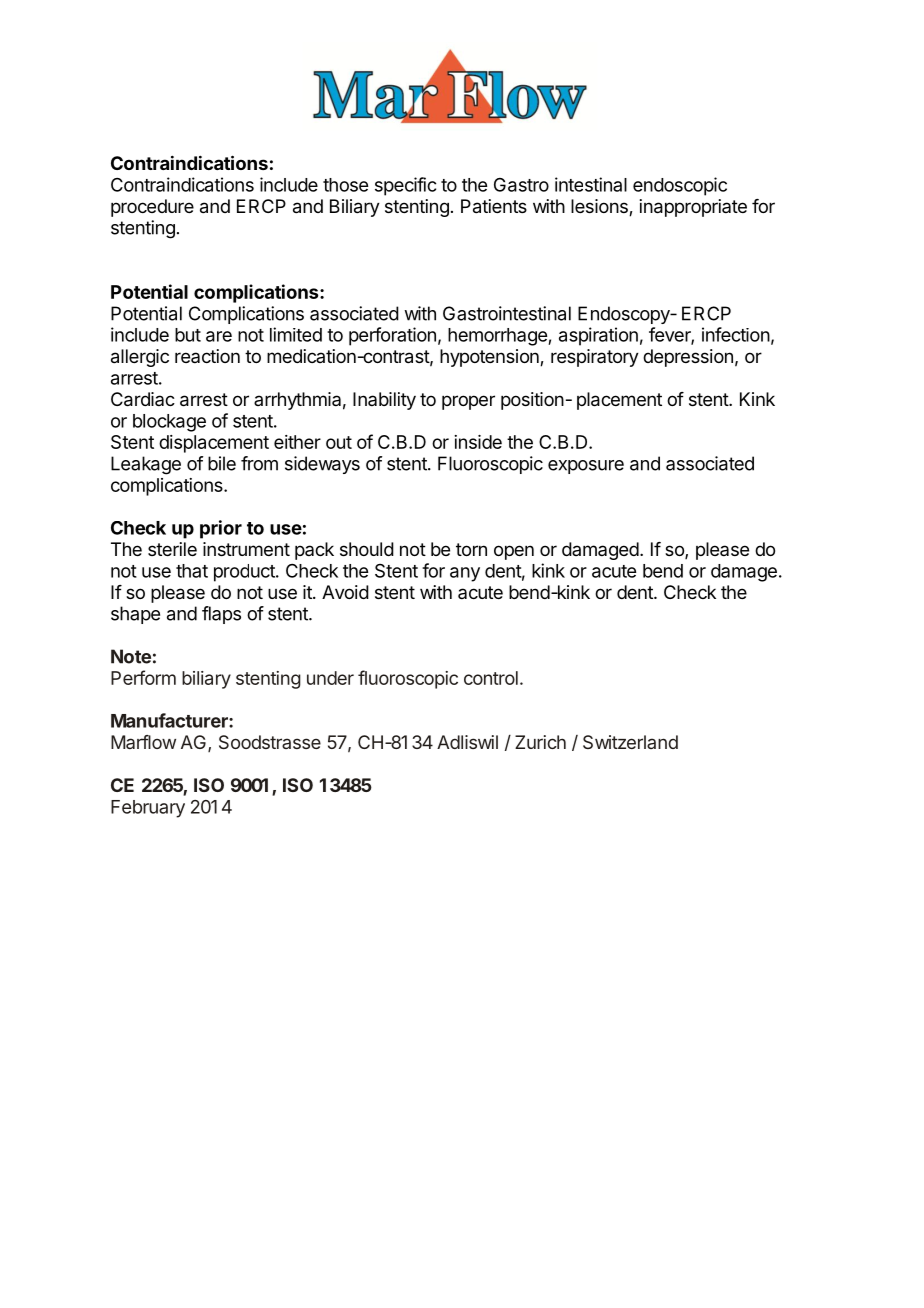 The height and width of the screenshot is (1308, 924). Describe the element at coordinates (148, 809) in the screenshot. I see `February` at that location.
